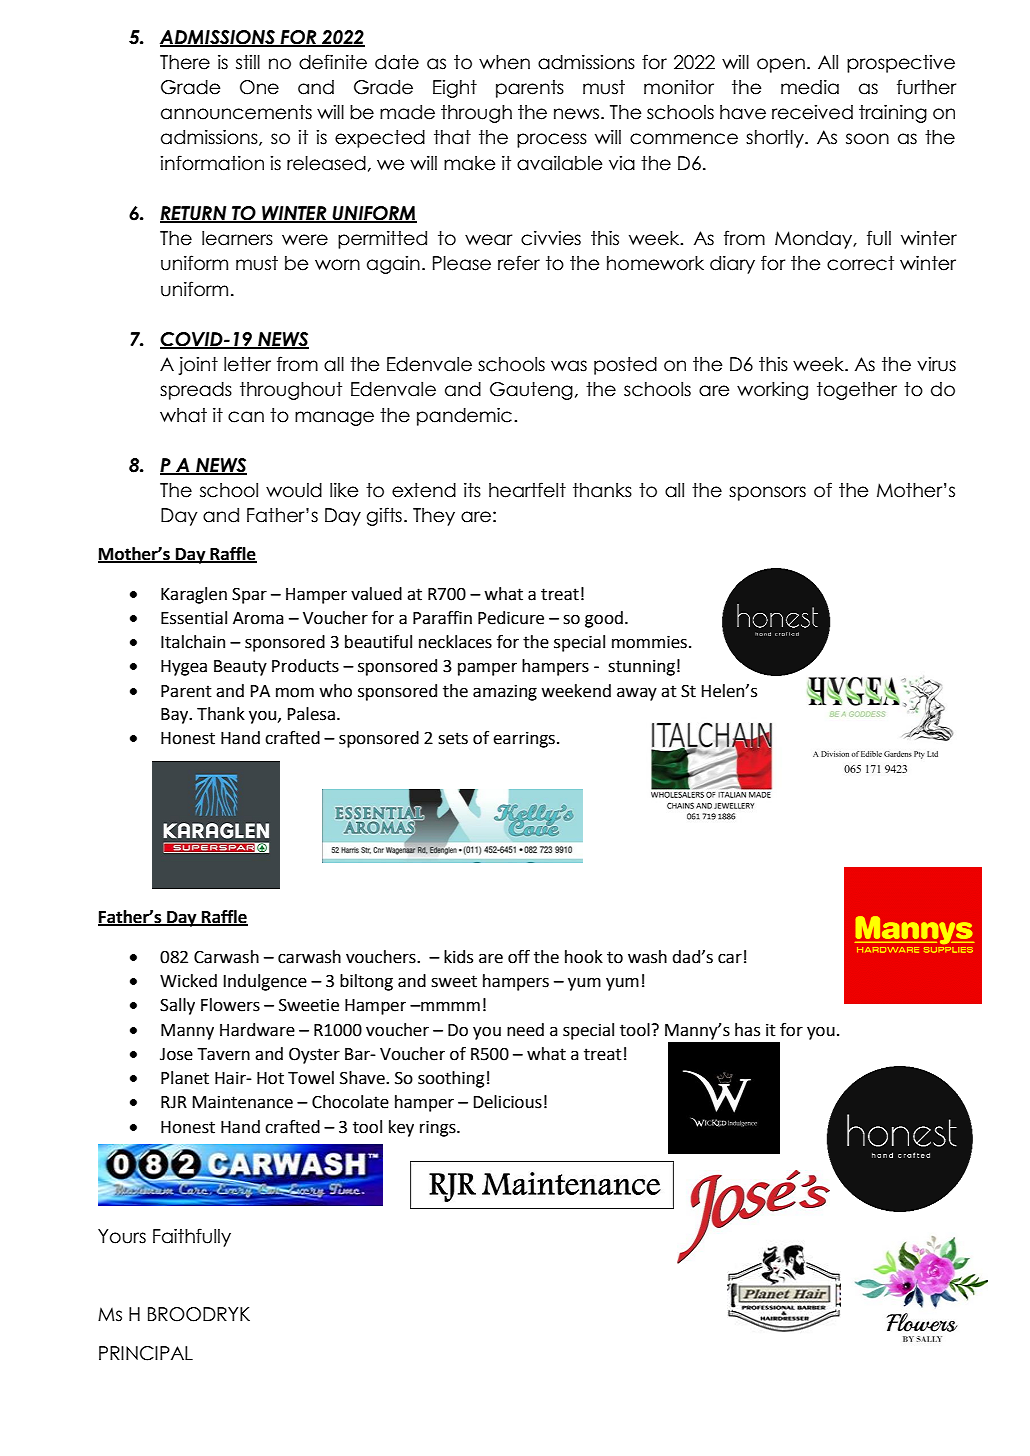  Describe the element at coordinates (230, 1005) in the screenshot. I see `Flowers` at that location.
